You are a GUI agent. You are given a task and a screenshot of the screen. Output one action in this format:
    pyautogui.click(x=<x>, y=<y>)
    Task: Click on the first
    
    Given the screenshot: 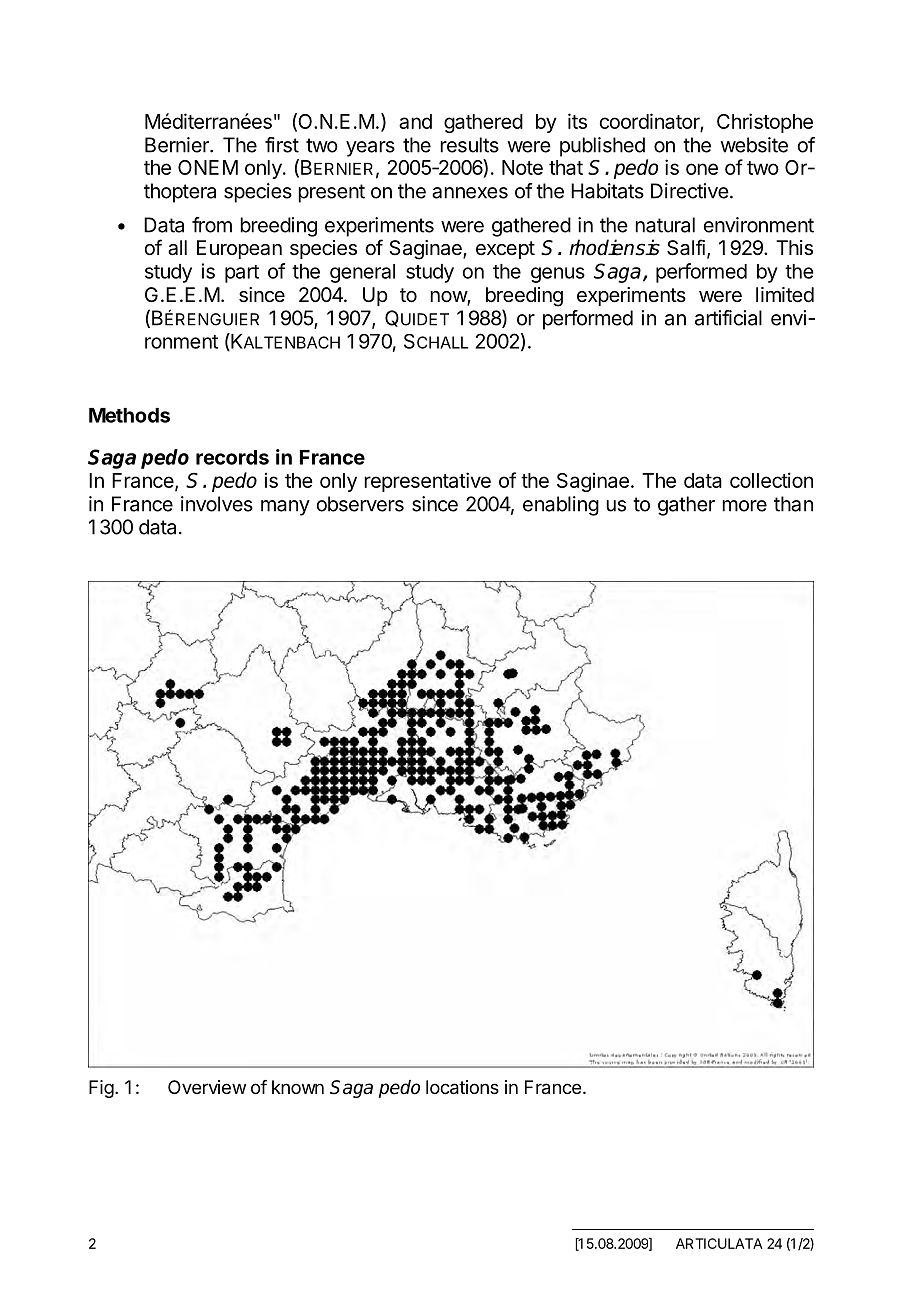 What is the action you would take?
    pyautogui.click(x=282, y=145)
